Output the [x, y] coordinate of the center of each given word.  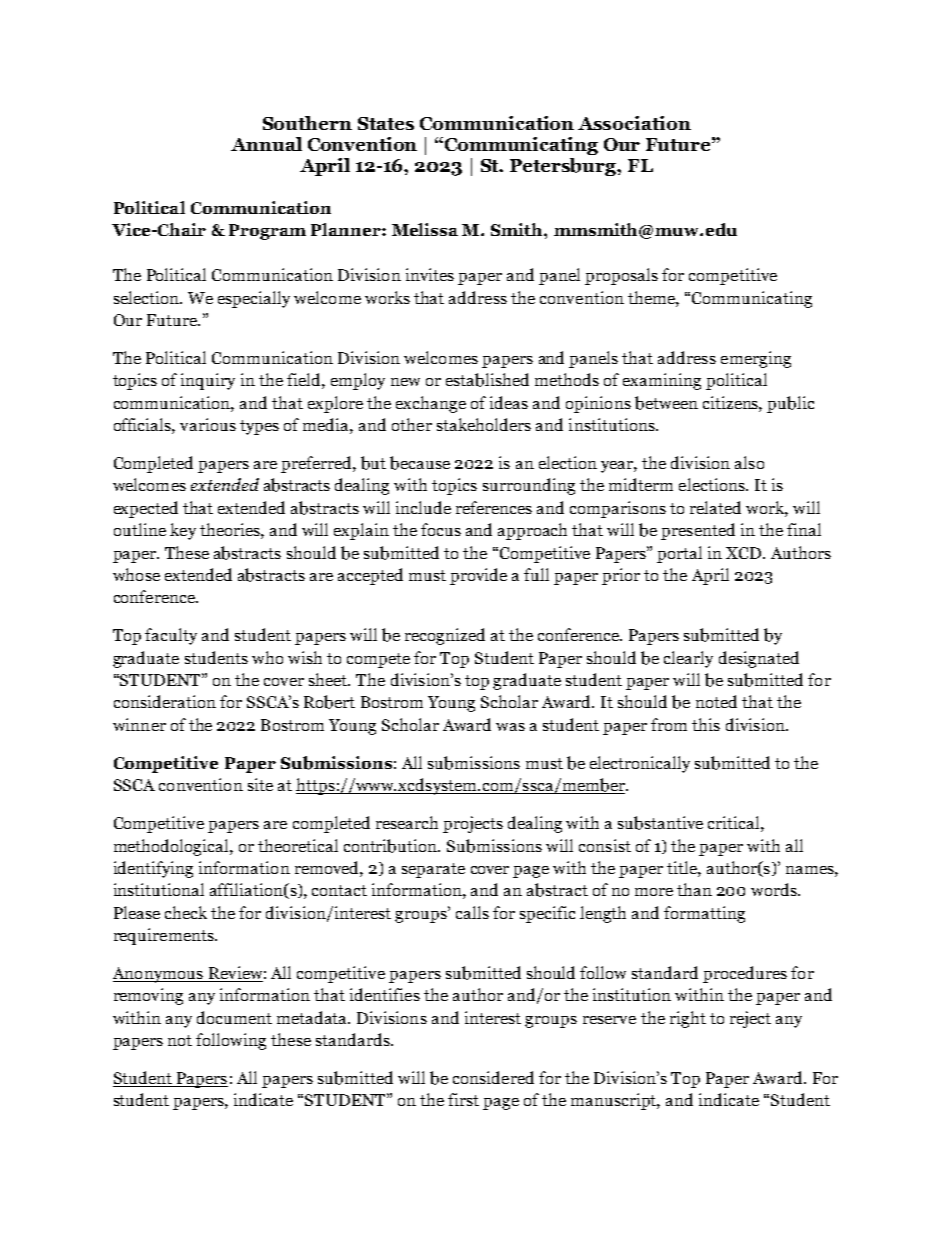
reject [750, 1019]
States [386, 123]
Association [634, 123]
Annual [266, 144]
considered [493, 1077]
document [234, 1017]
